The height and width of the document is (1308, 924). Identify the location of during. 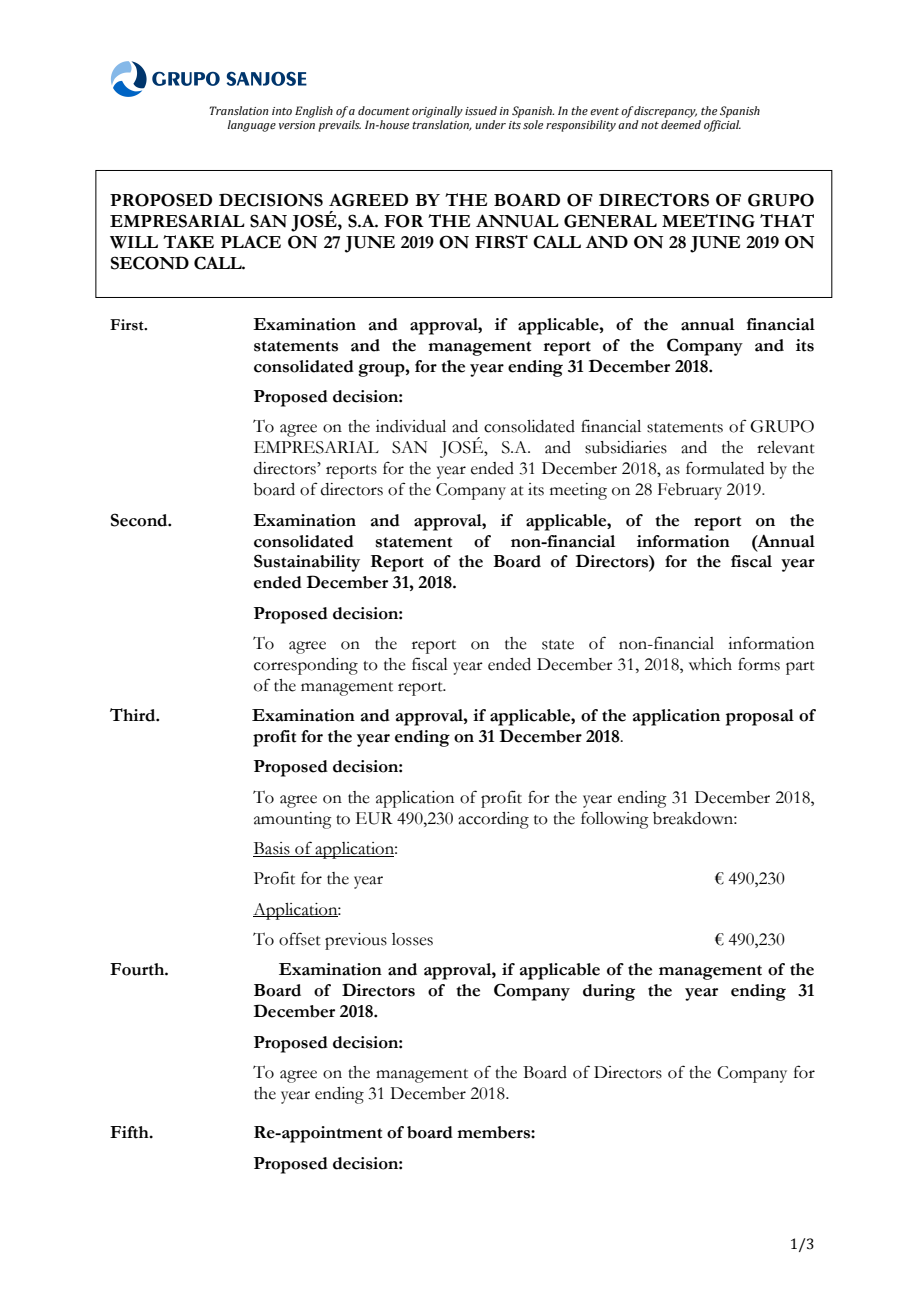
(609, 992).
